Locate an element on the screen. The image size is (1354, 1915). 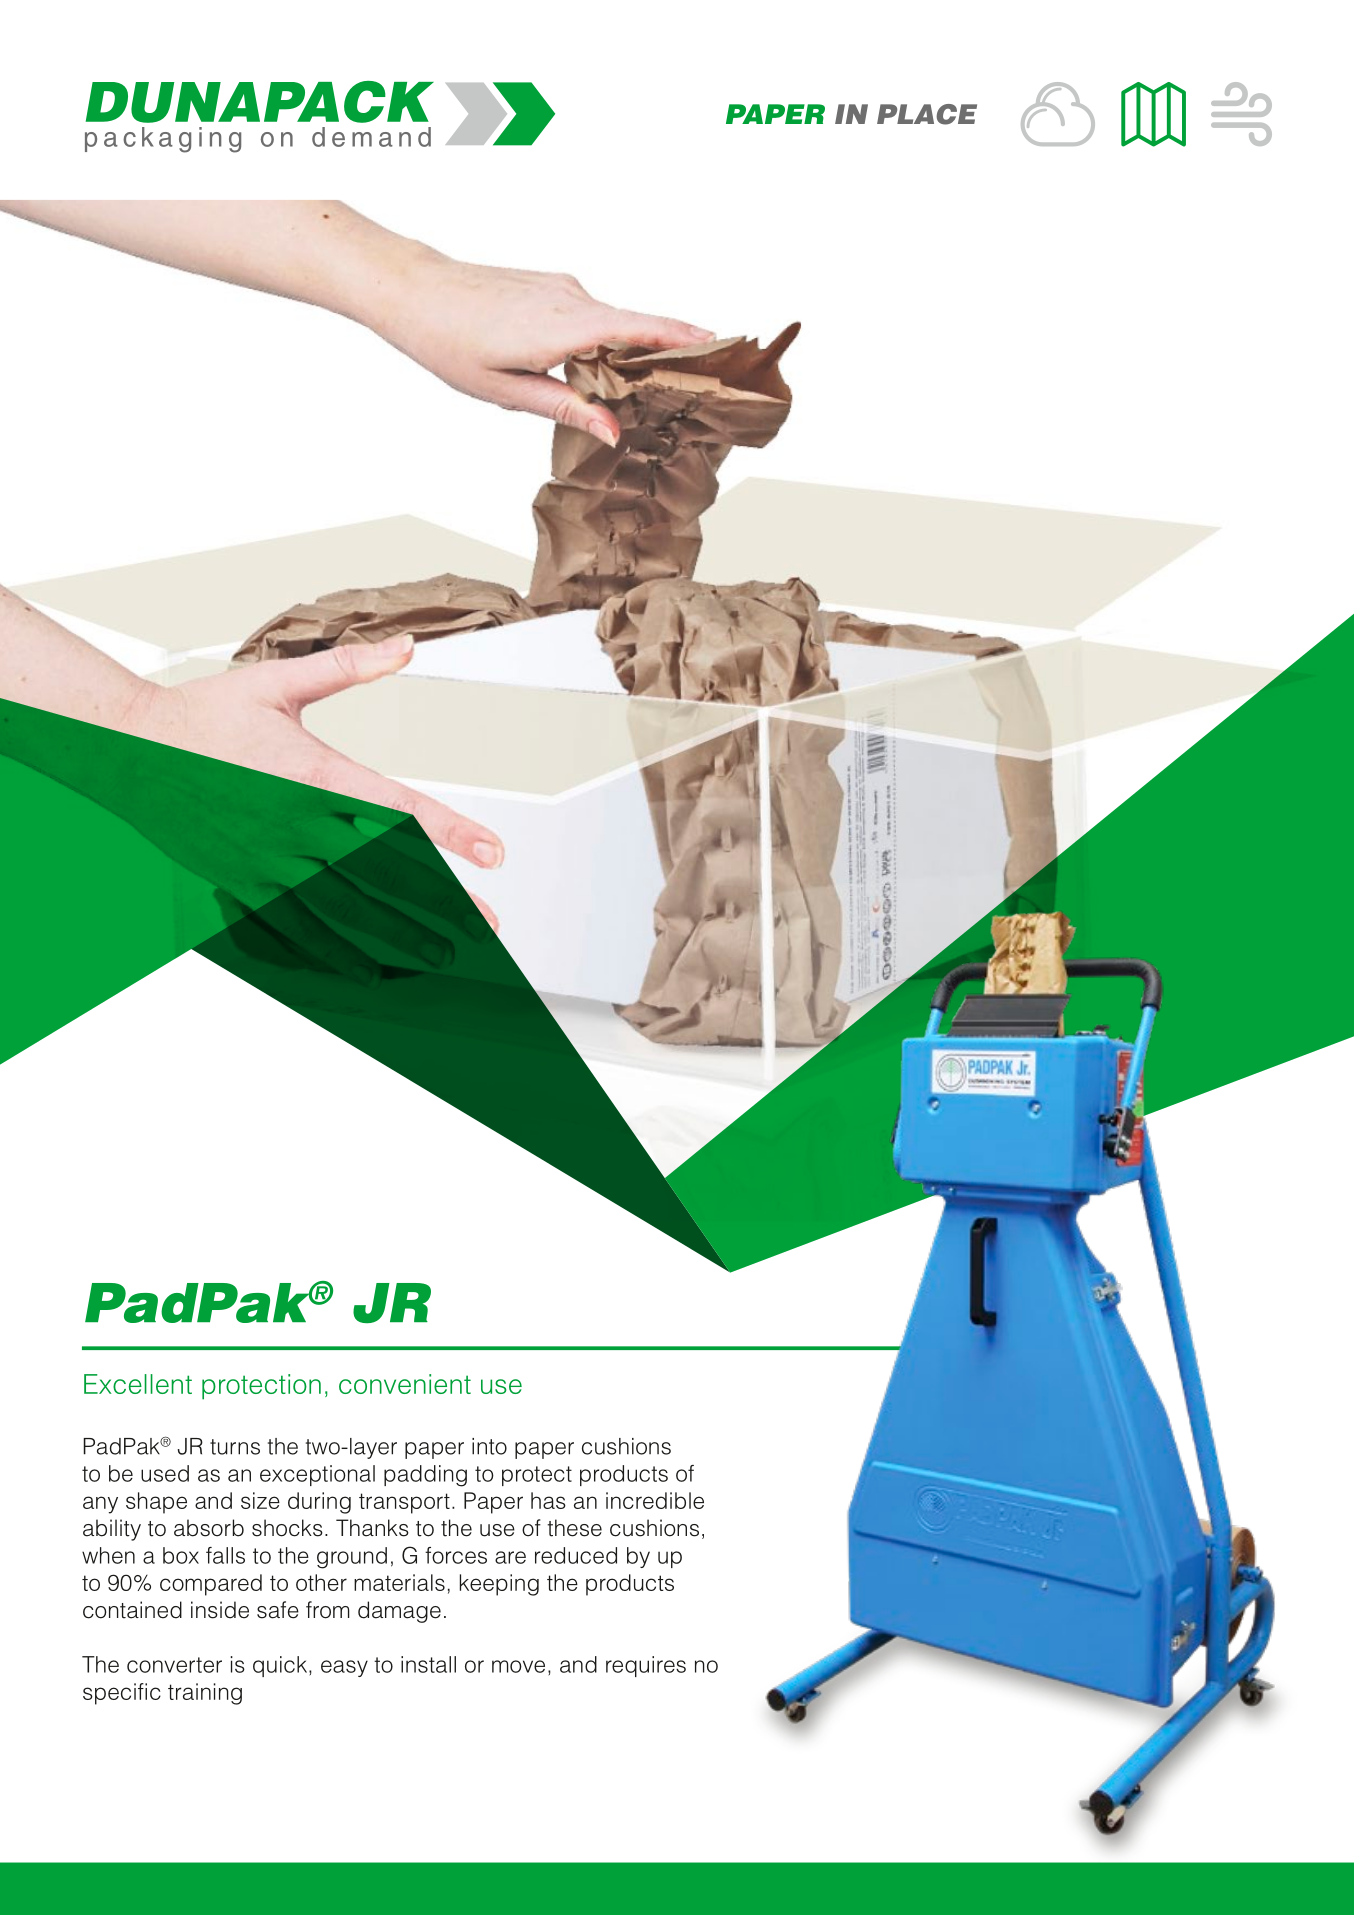
converter is located at coordinates (174, 1665).
